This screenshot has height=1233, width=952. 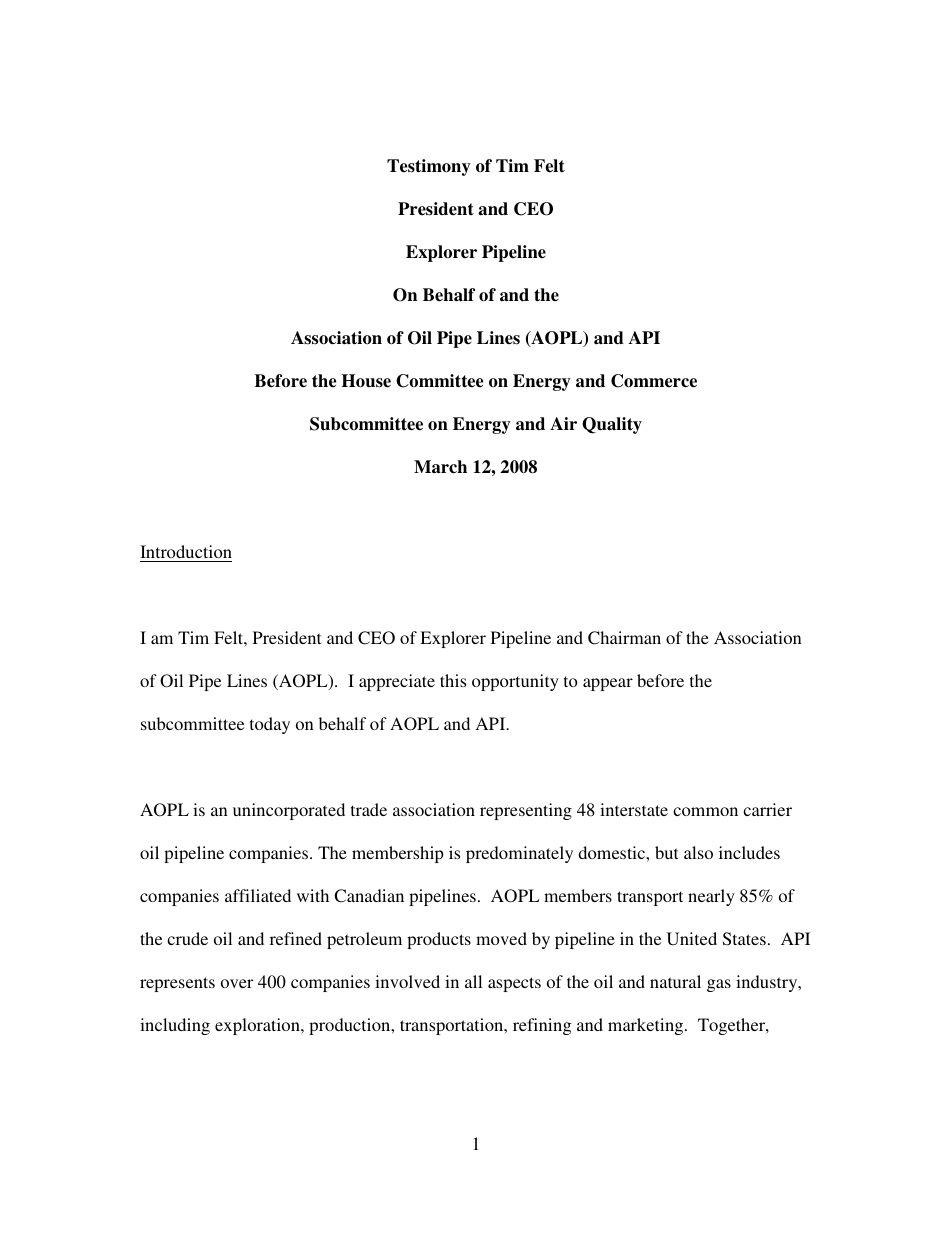 What do you see at coordinates (429, 167) in the screenshot?
I see `Testimony` at bounding box center [429, 167].
